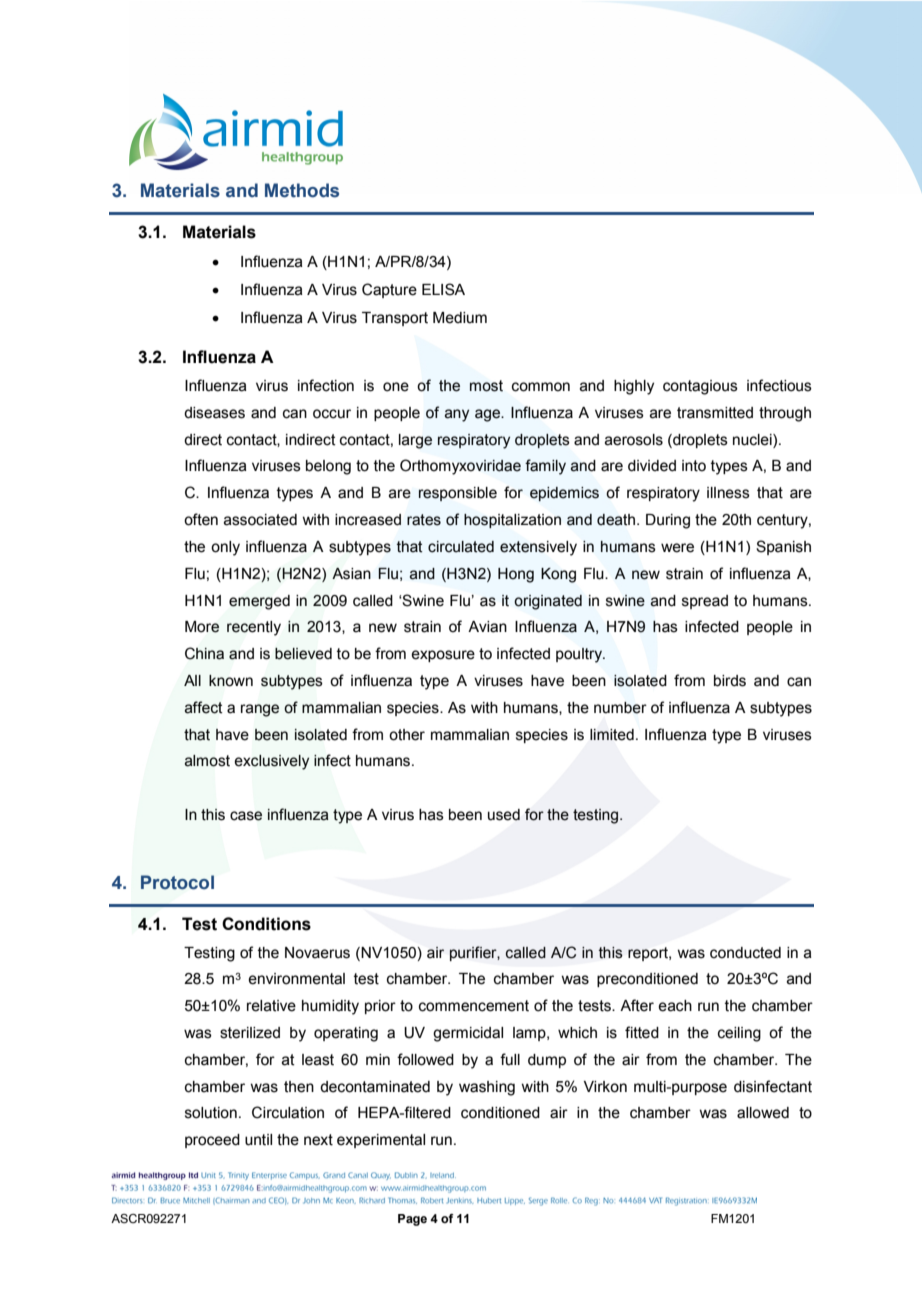 The height and width of the screenshot is (1308, 924). Describe the element at coordinates (504, 815) in the screenshot. I see `used` at that location.
